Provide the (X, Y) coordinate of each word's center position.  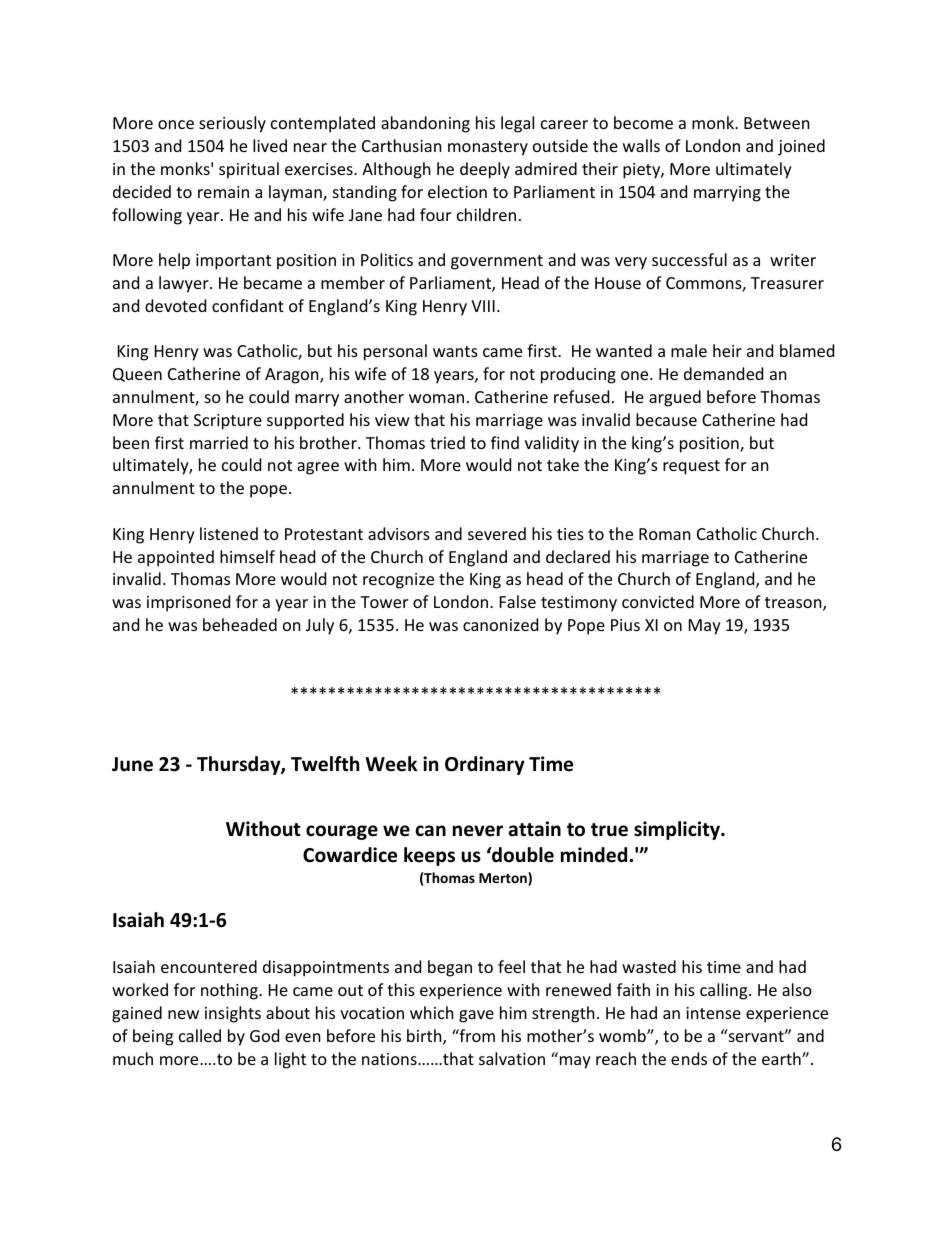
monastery (488, 148)
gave (476, 1016)
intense (713, 1013)
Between (777, 123)
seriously (232, 124)
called (200, 1035)
